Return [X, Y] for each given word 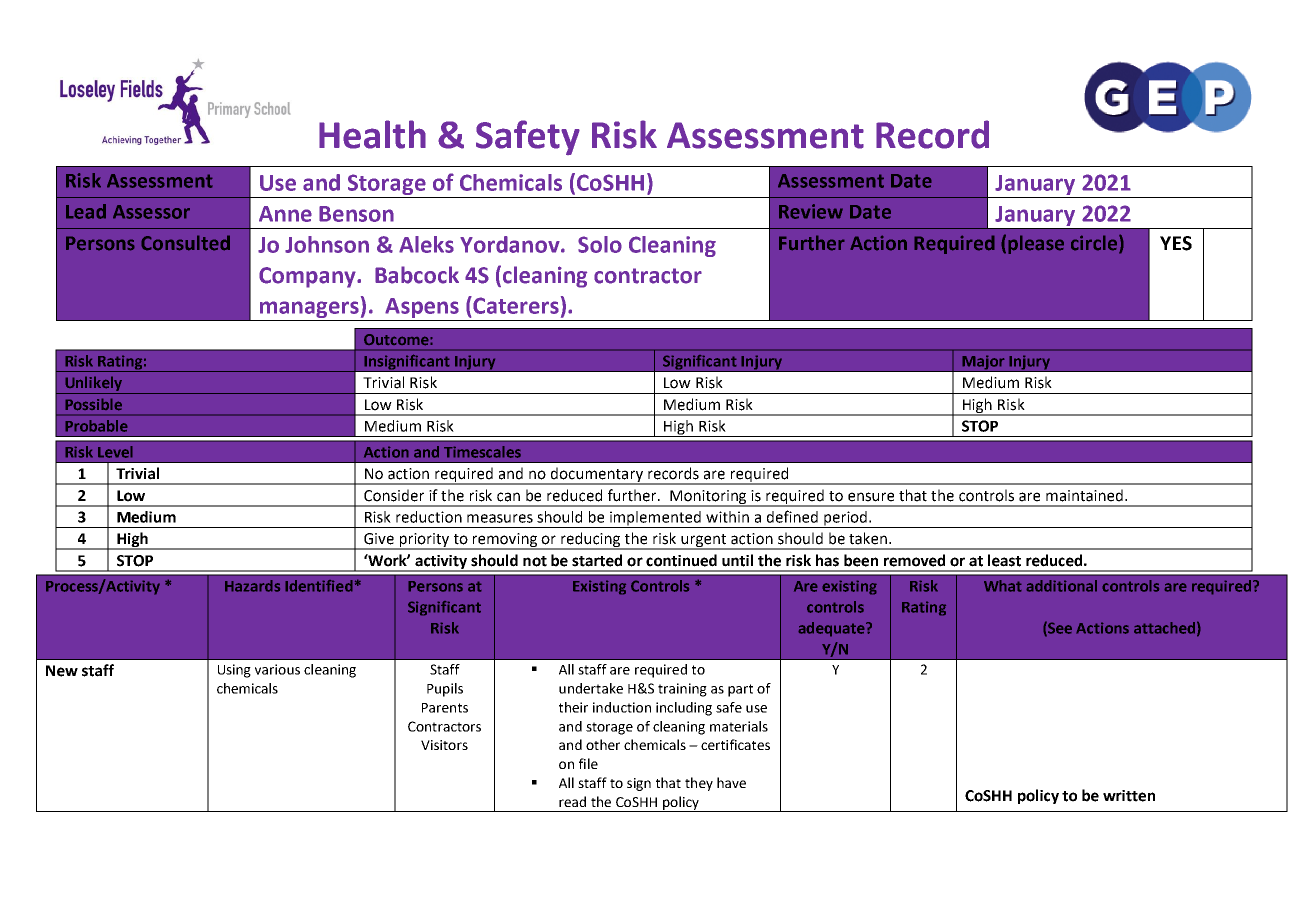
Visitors [444, 745]
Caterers [515, 305]
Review [811, 211]
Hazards [252, 586]
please [1036, 244]
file [588, 763]
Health [372, 134]
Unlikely [93, 385]
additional [1061, 586]
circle [1095, 243]
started [597, 560]
